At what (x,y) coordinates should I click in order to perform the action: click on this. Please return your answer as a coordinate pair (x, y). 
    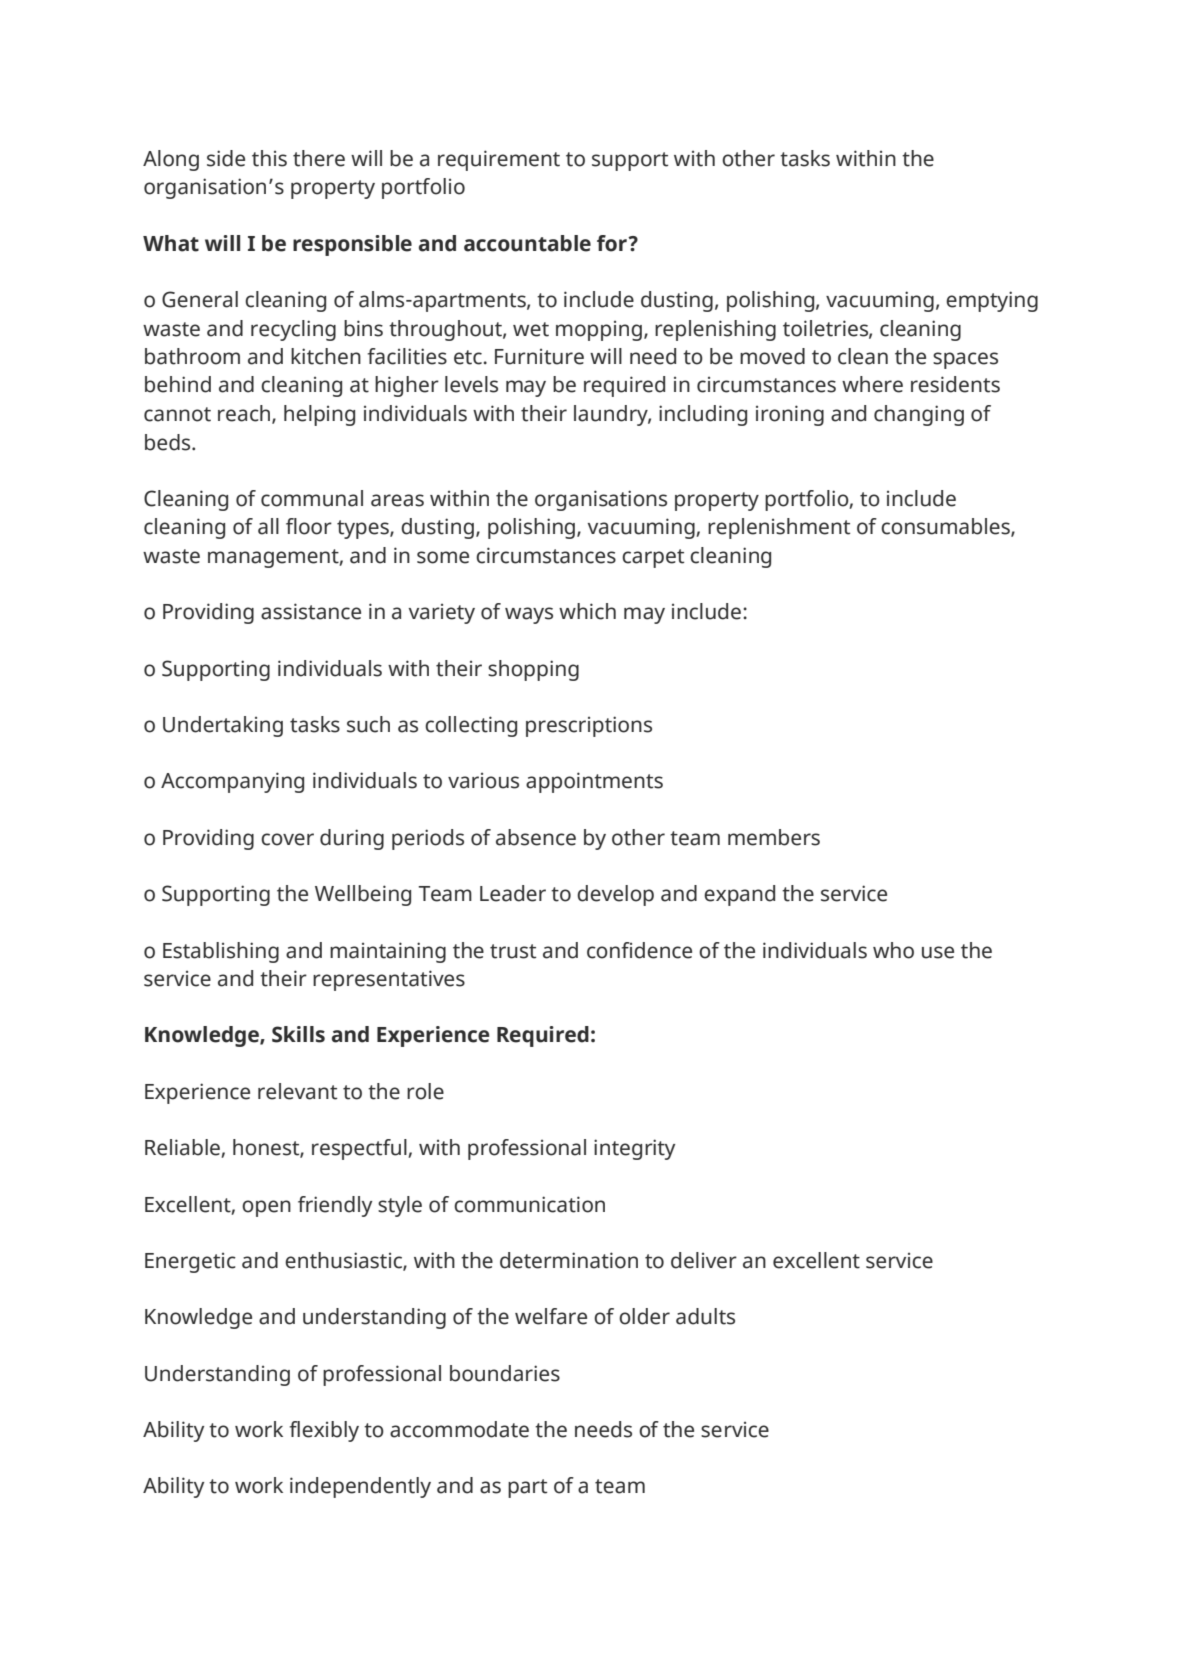
    Looking at the image, I should click on (269, 158).
